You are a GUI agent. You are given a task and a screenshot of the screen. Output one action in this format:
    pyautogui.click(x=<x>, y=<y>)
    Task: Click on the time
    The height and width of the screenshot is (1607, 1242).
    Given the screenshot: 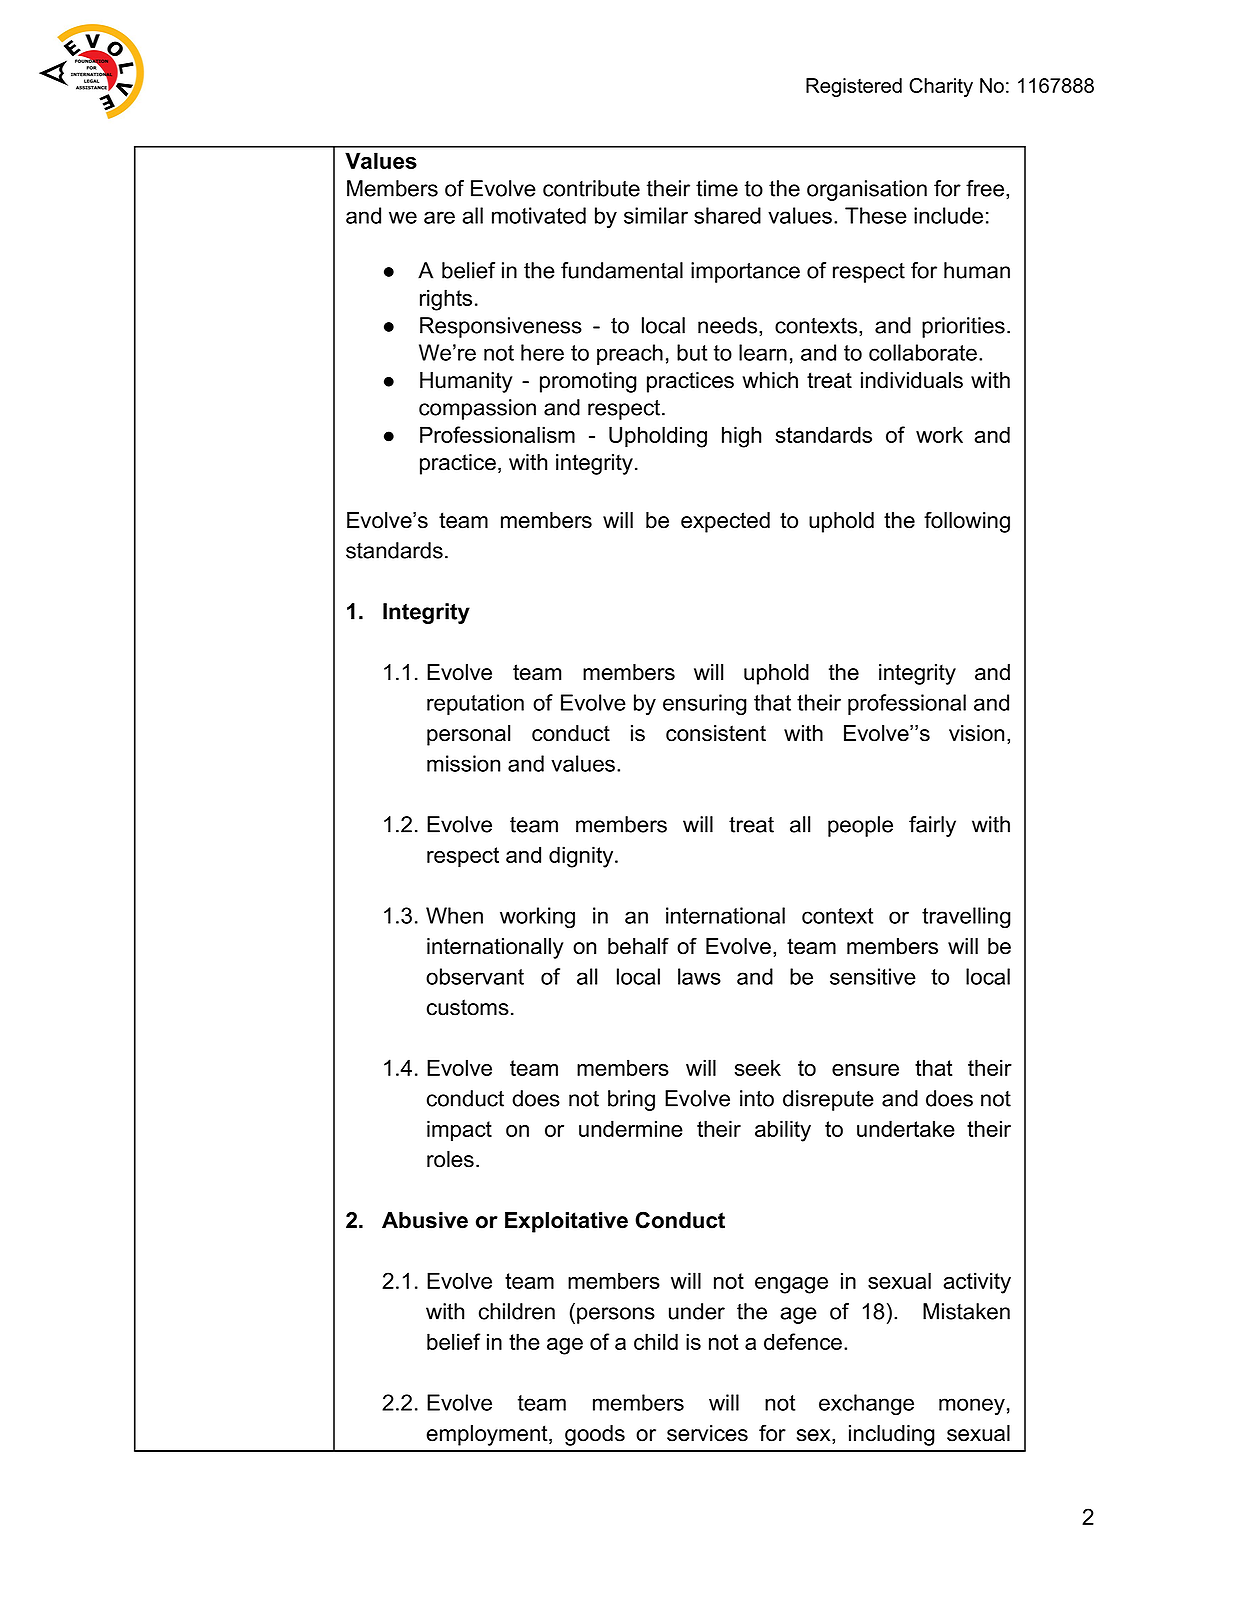 What is the action you would take?
    pyautogui.click(x=717, y=188)
